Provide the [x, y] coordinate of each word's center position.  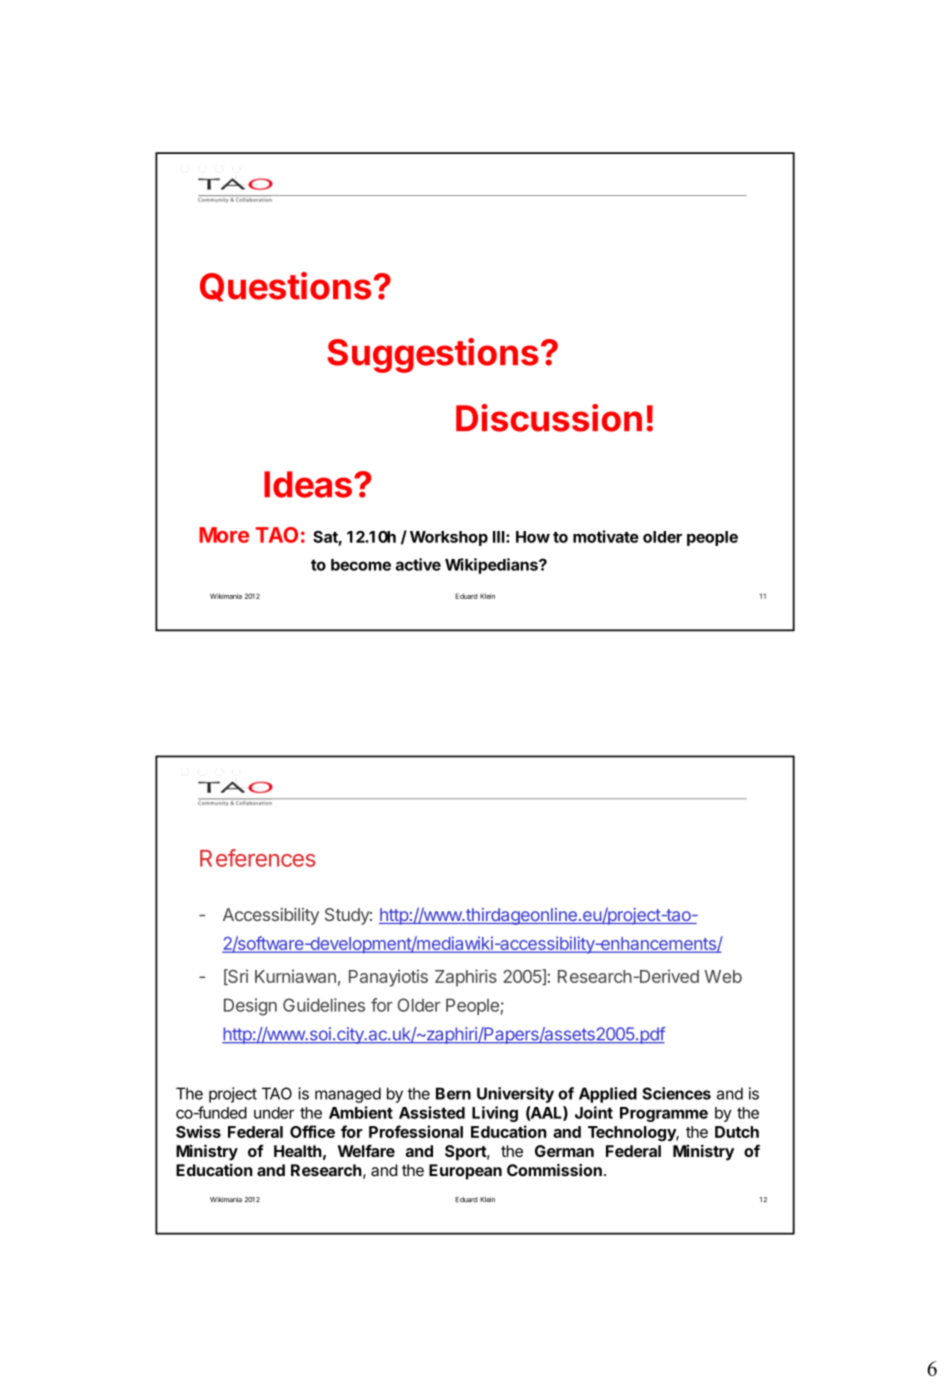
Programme [664, 1114]
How [533, 537]
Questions [285, 287]
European [465, 1172]
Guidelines [324, 1005]
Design [250, 1007]
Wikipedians [492, 566]
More [224, 535]
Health [298, 1151]
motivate [606, 536]
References [258, 858]
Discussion [549, 418]
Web [723, 976]
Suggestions [433, 355]
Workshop [449, 538]
